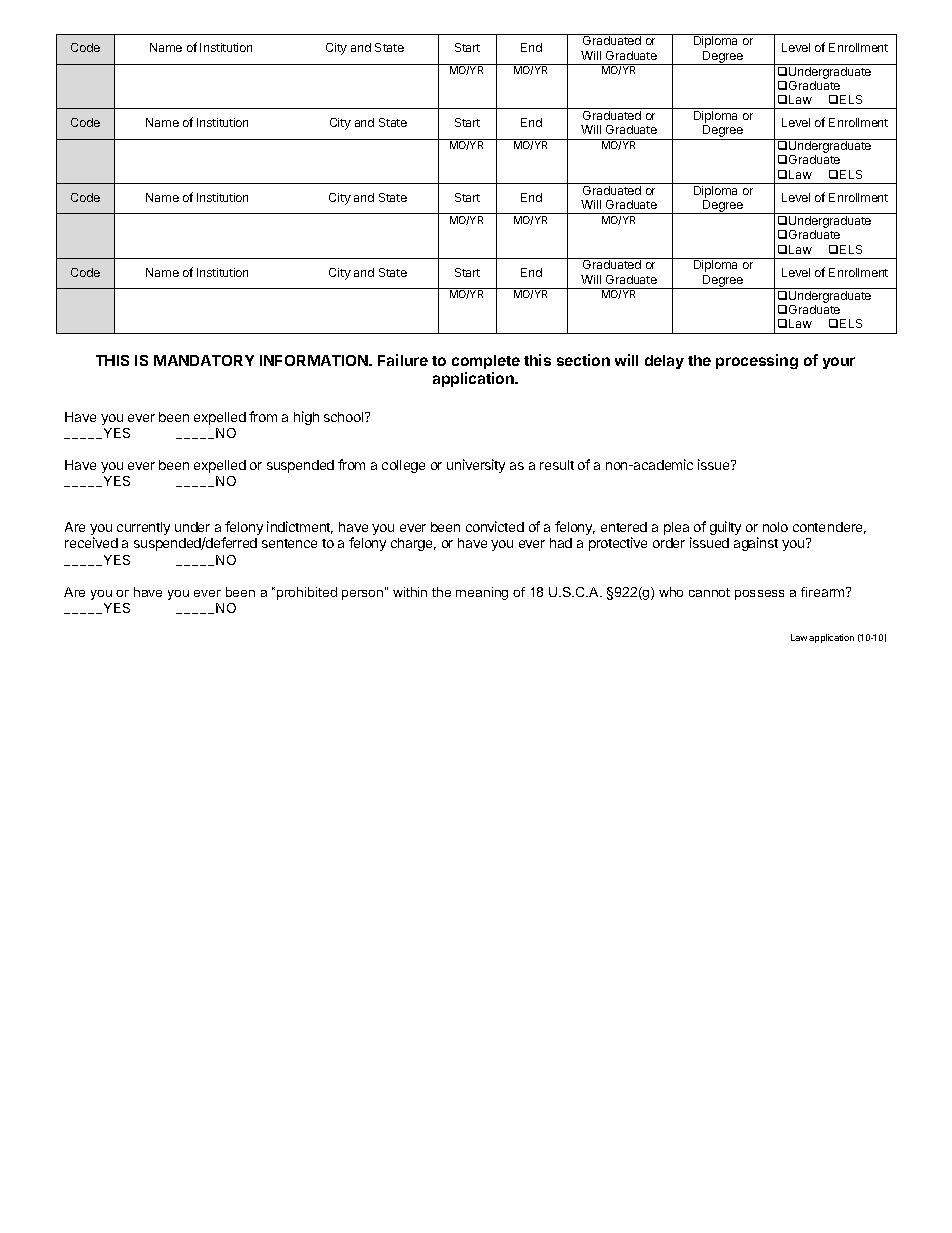 The image size is (952, 1233). What do you see at coordinates (725, 528) in the screenshot?
I see `guilty` at bounding box center [725, 528].
